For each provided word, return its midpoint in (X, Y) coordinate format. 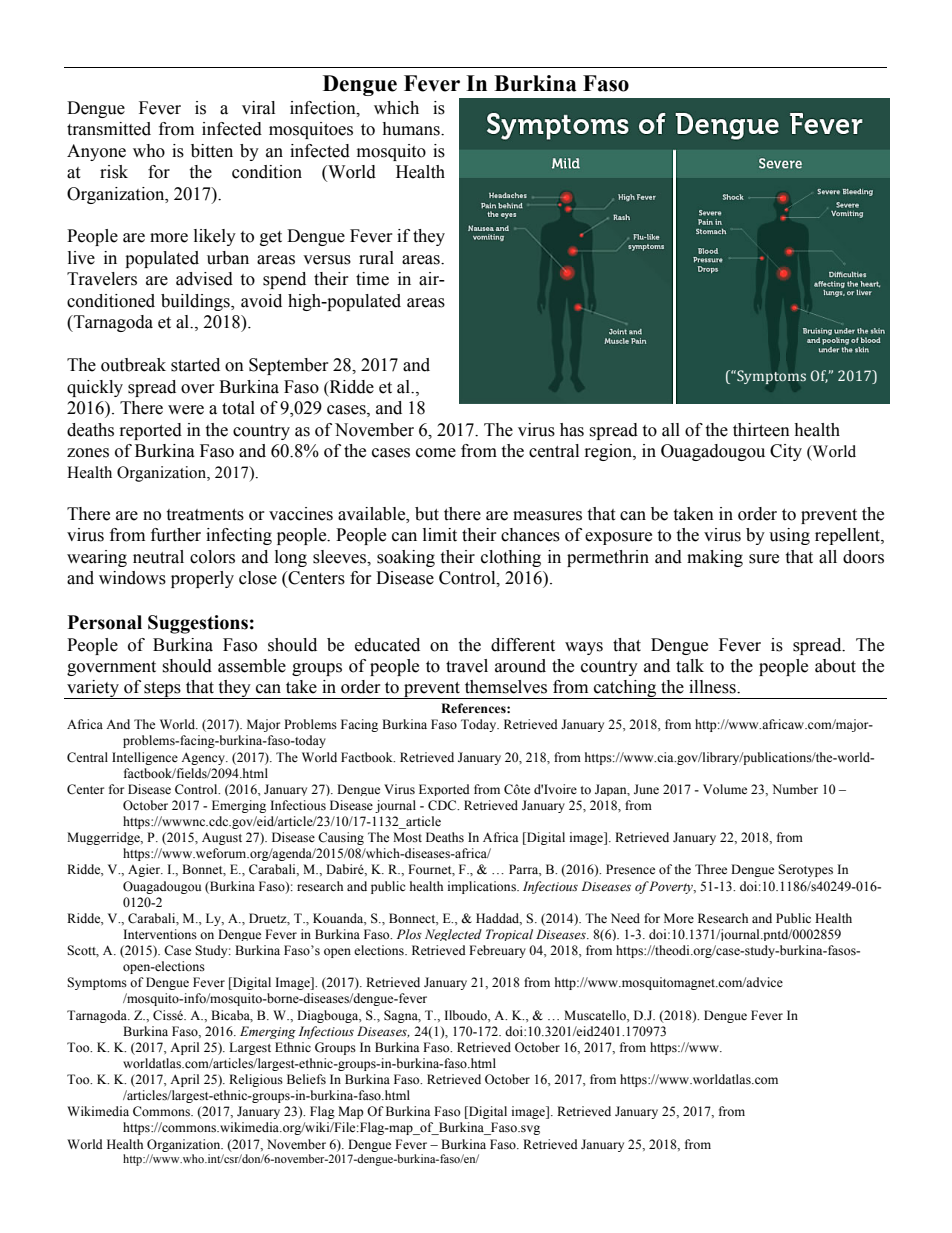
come (436, 453)
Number (795, 789)
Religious (256, 1080)
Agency (204, 758)
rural (376, 258)
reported (151, 431)
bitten (212, 151)
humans (412, 129)
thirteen (761, 430)
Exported (444, 790)
